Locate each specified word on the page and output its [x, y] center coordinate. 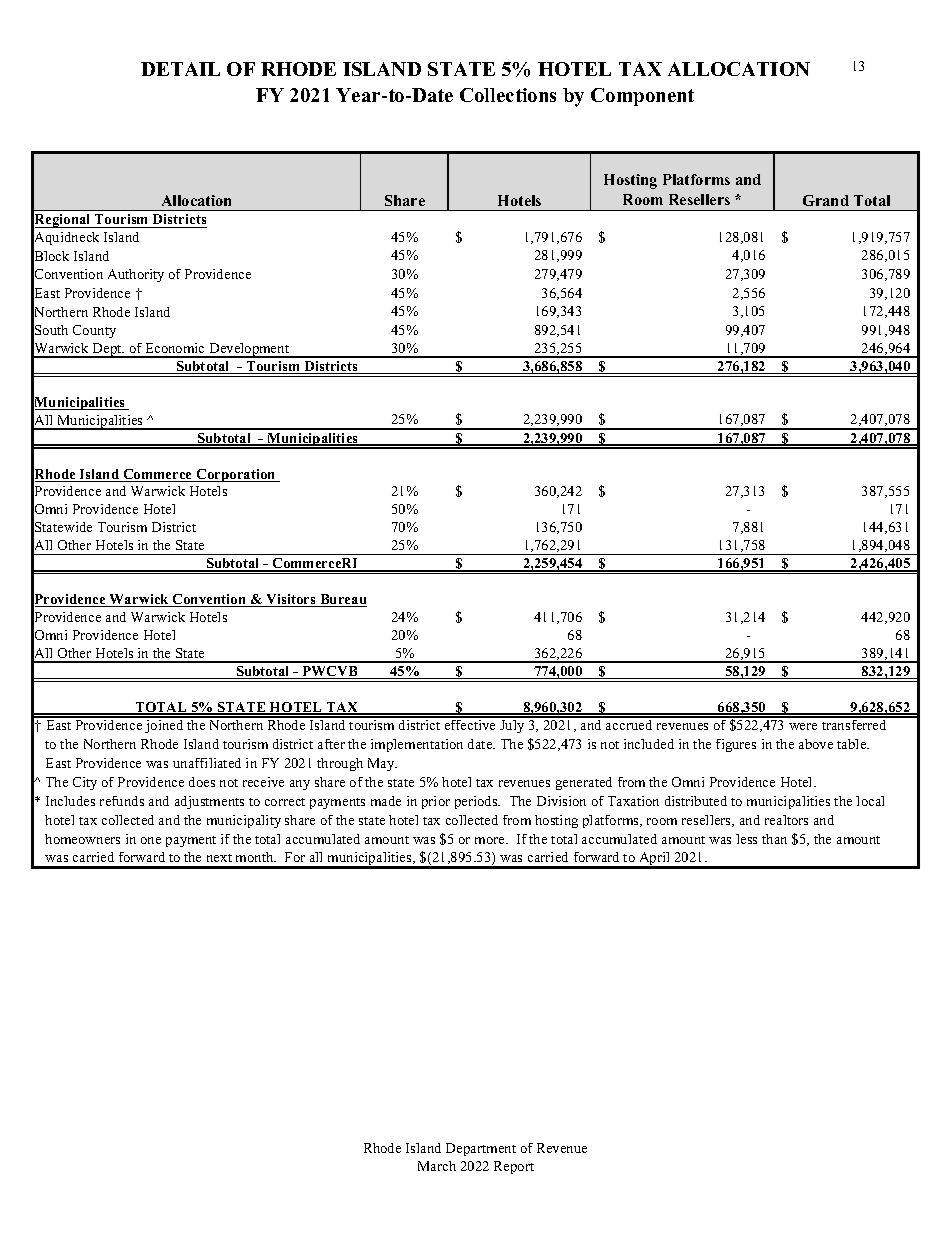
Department [481, 1149]
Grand [826, 200]
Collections [508, 95]
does [202, 782]
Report [514, 1167]
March [437, 1166]
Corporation [236, 475]
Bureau [342, 600]
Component [642, 97]
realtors [786, 820]
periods [477, 802]
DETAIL [180, 69]
